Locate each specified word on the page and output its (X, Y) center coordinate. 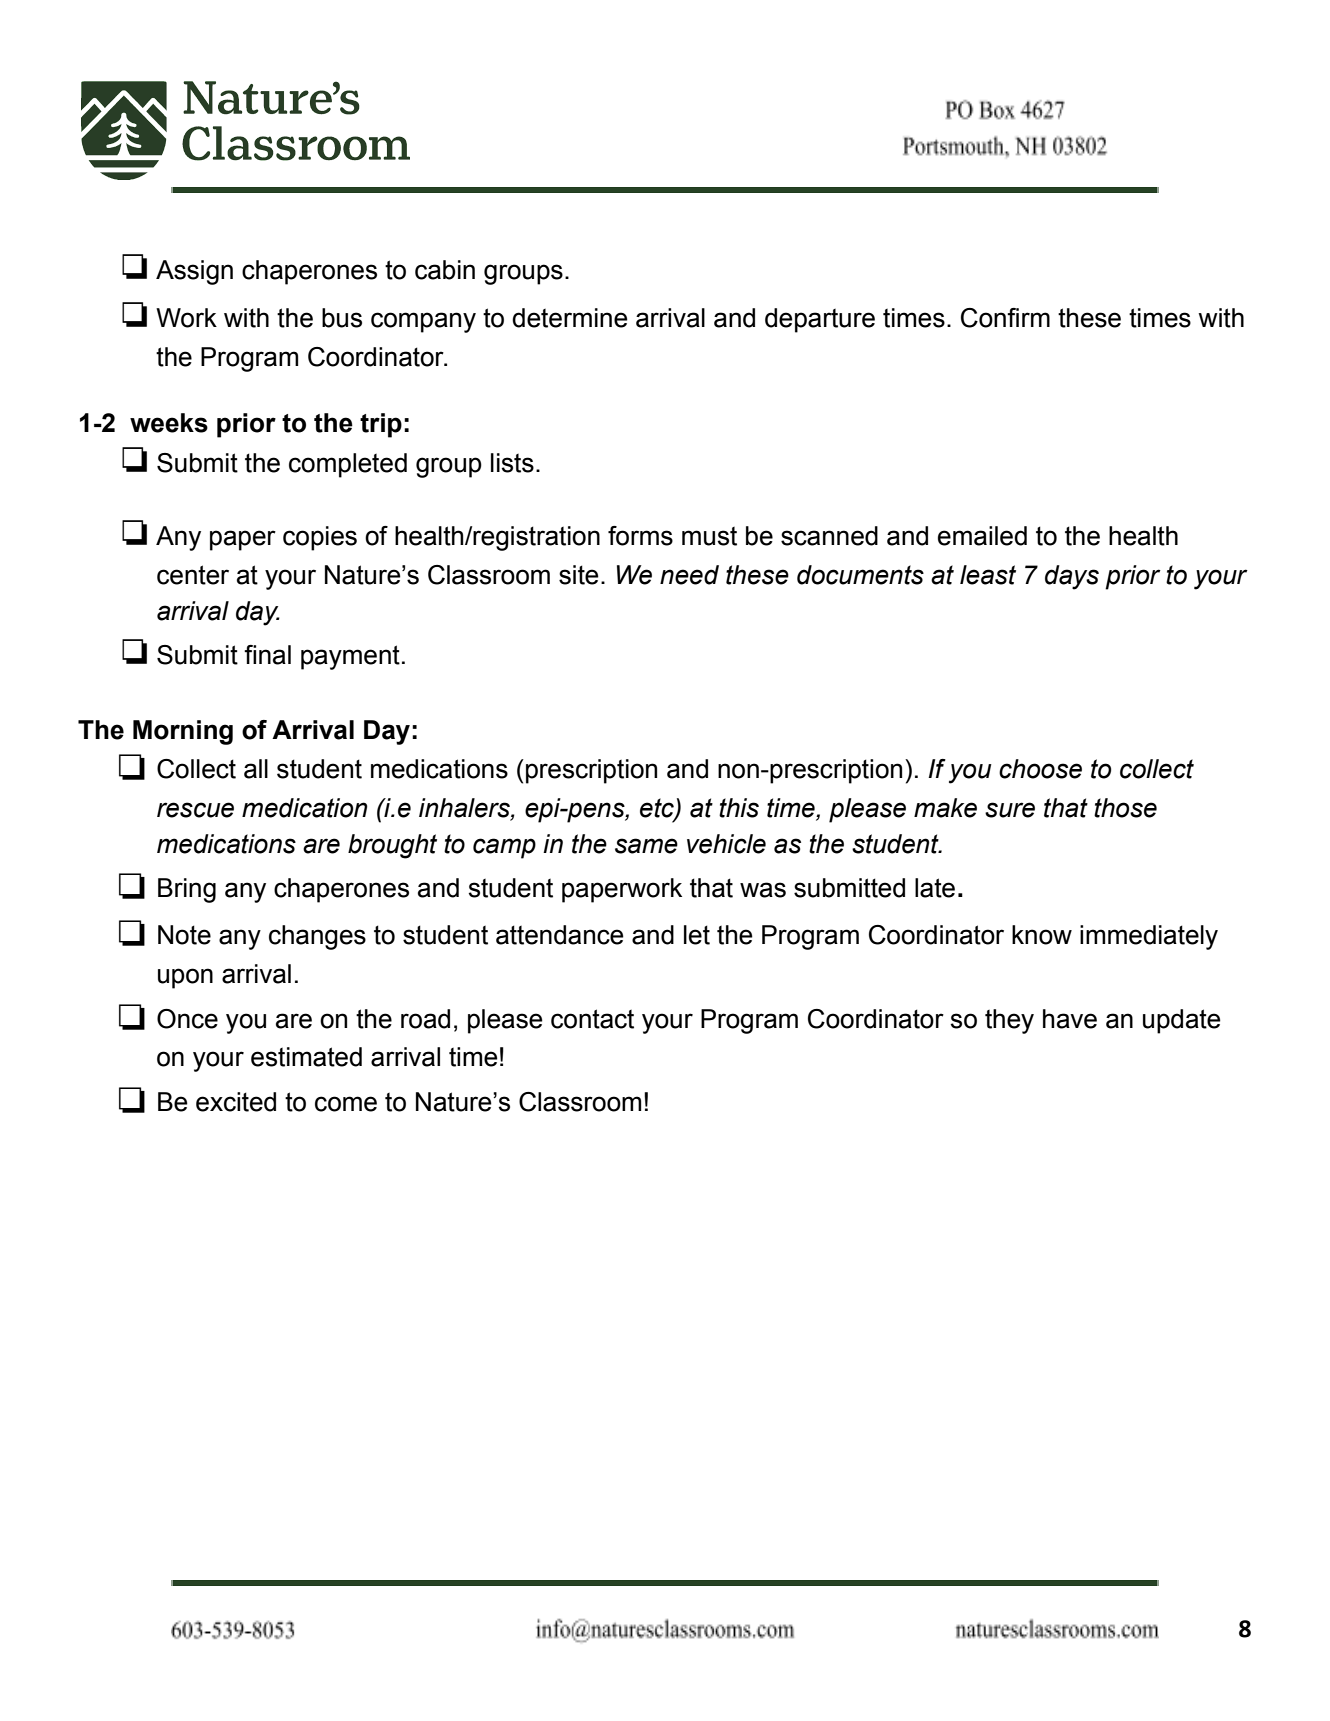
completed (348, 465)
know (1042, 935)
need (689, 575)
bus (342, 318)
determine (570, 318)
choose (1040, 769)
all (256, 769)
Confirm (1005, 318)
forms (640, 536)
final (267, 655)
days (1072, 577)
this (739, 808)
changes (317, 937)
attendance (560, 935)
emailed (982, 536)
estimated (306, 1057)
